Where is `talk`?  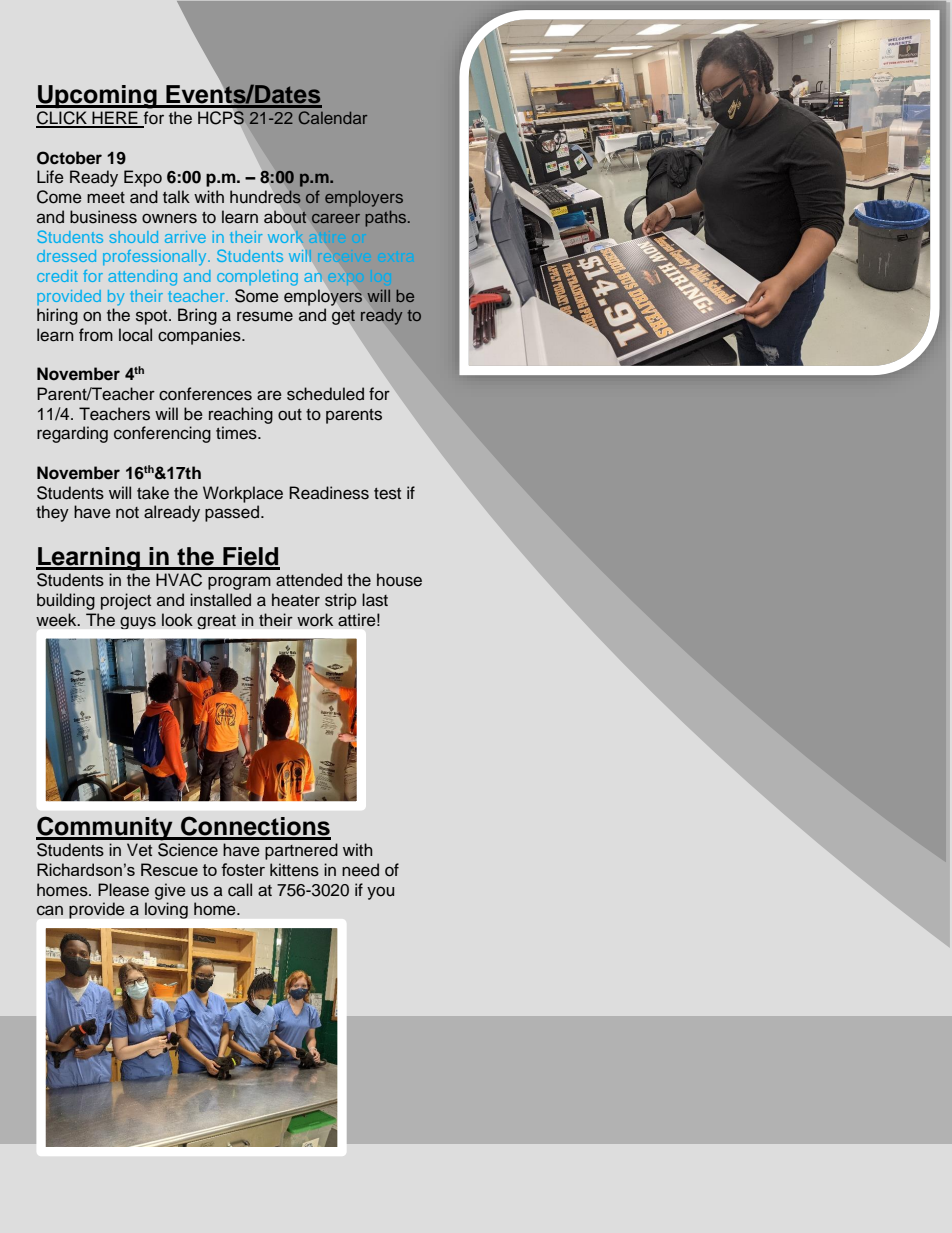
talk is located at coordinates (176, 197).
